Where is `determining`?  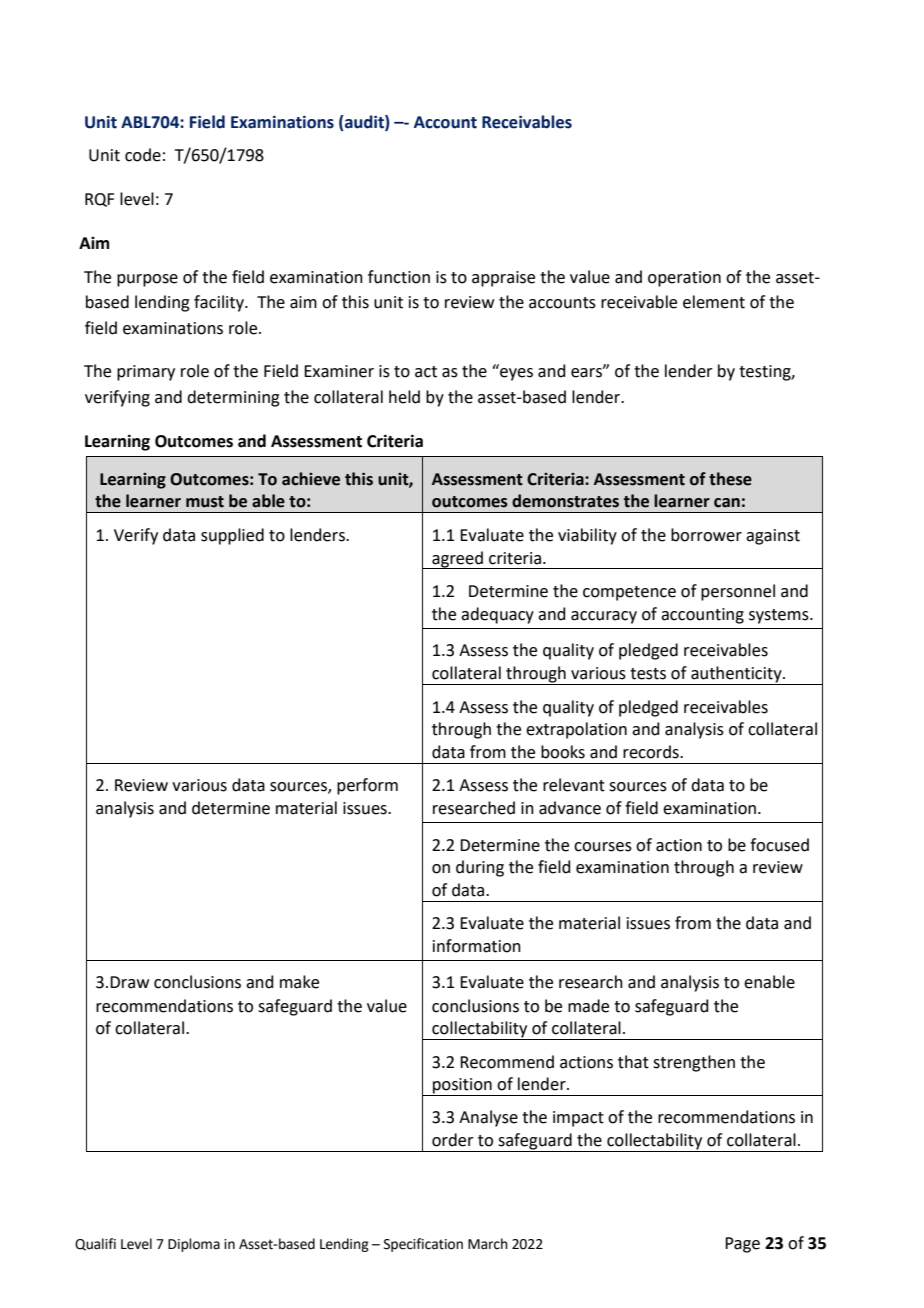
determining is located at coordinates (233, 398).
